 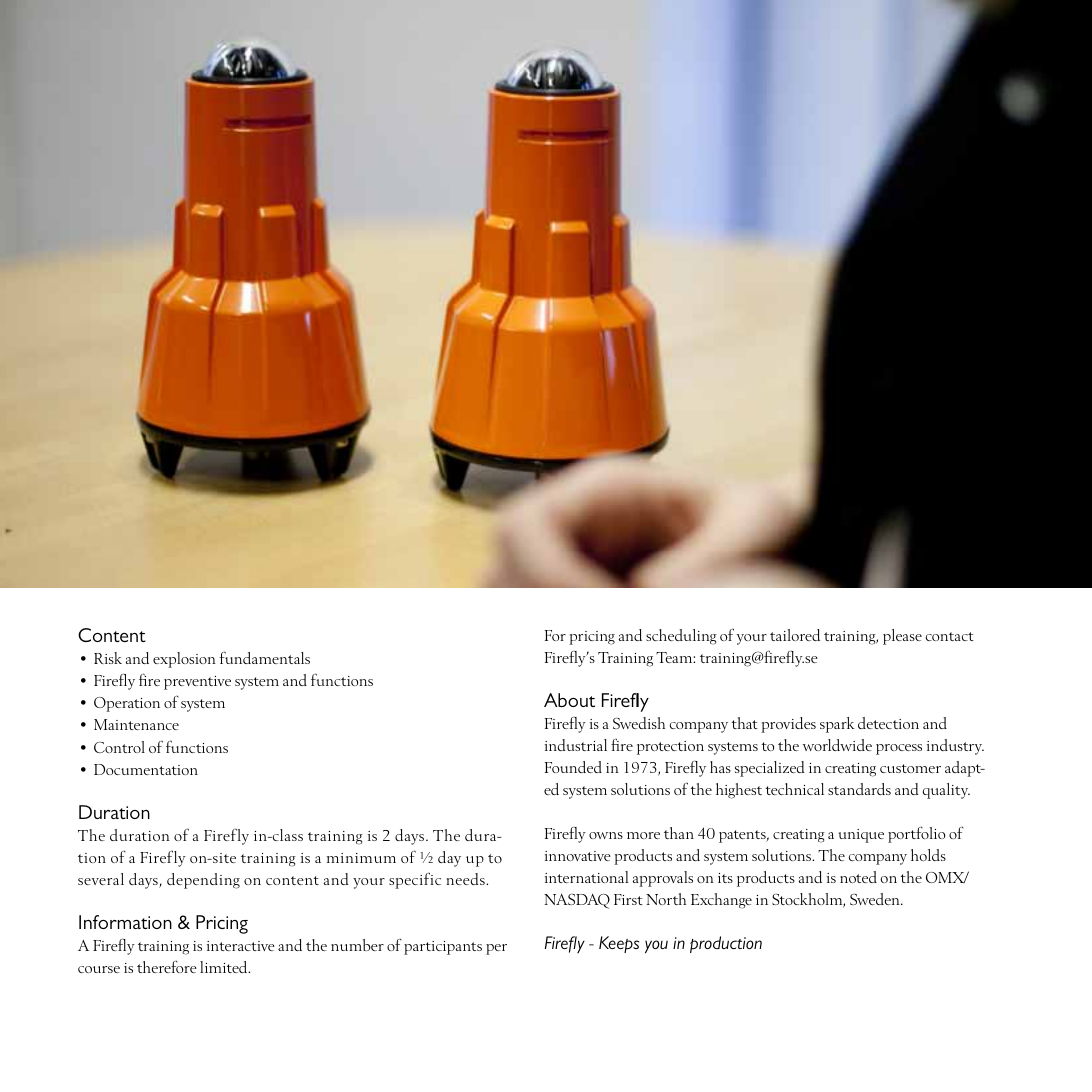 What do you see at coordinates (184, 660) in the screenshot?
I see `explosion` at bounding box center [184, 660].
